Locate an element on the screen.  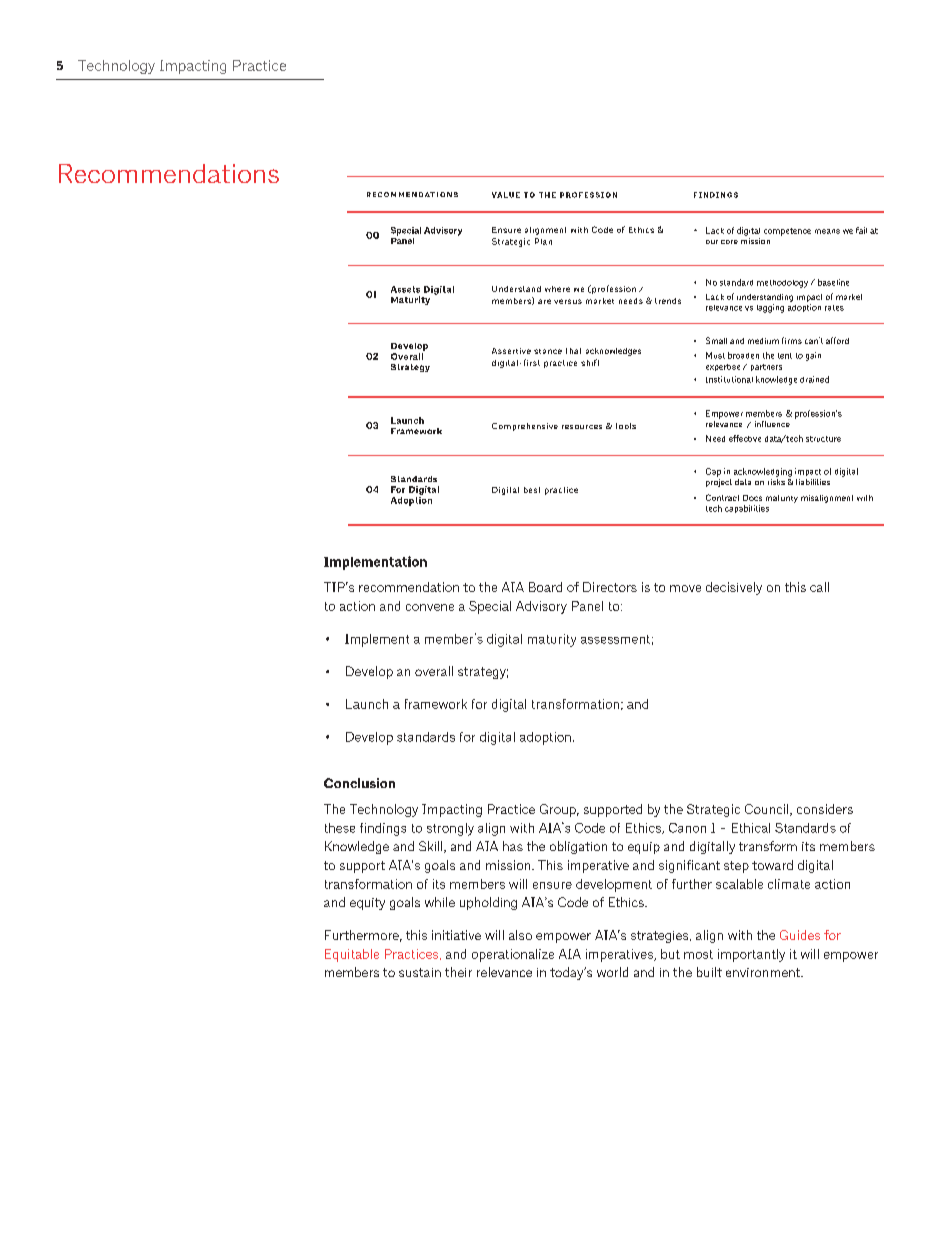
call is located at coordinates (819, 587).
